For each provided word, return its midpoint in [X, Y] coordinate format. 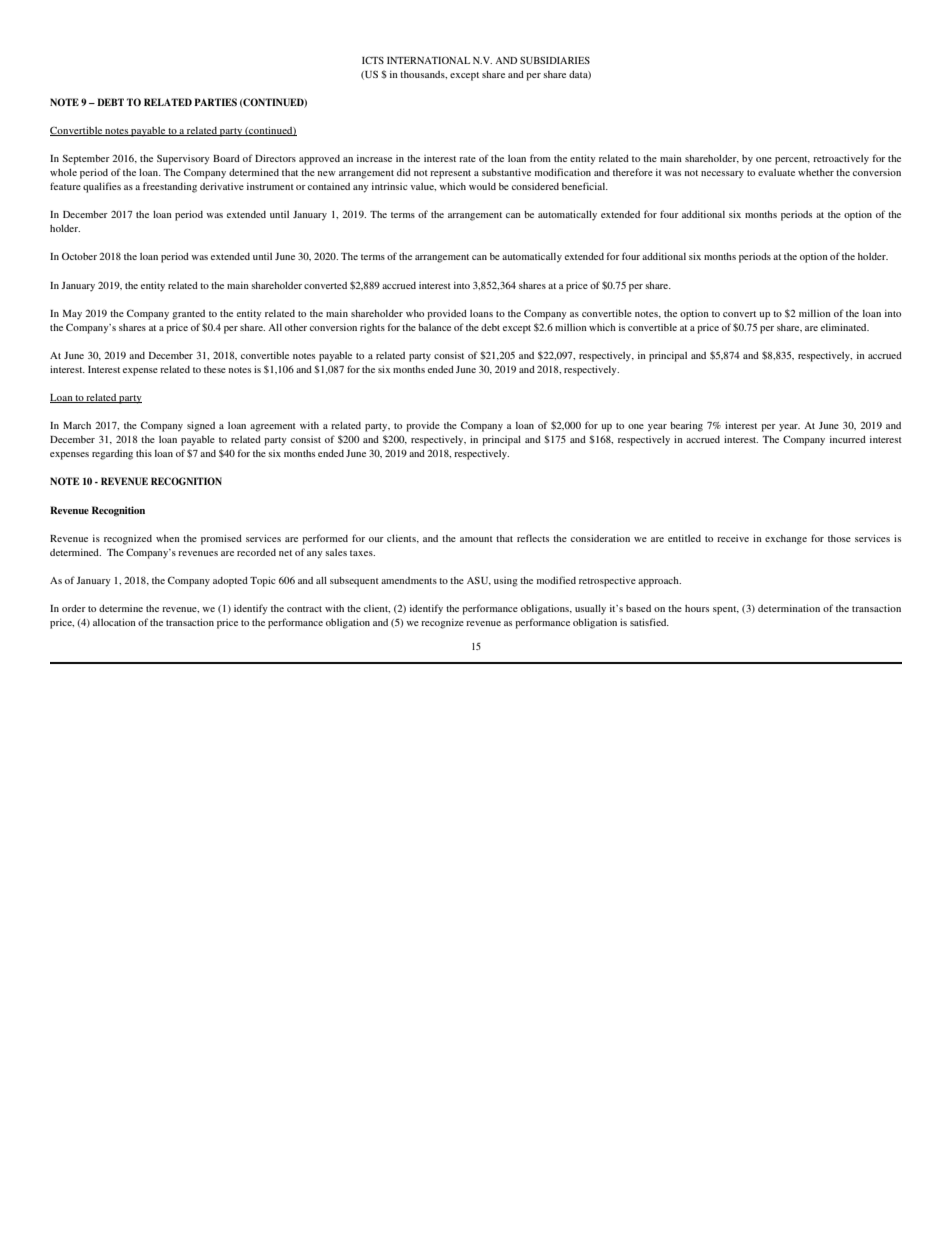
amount [476, 539]
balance [434, 327]
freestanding [170, 187]
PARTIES [215, 102]
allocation [114, 622]
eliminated [845, 327]
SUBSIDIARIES [555, 60]
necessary [722, 175]
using [506, 582]
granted [188, 315]
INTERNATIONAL [428, 60]
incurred [848, 439]
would [482, 186]
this [144, 453]
